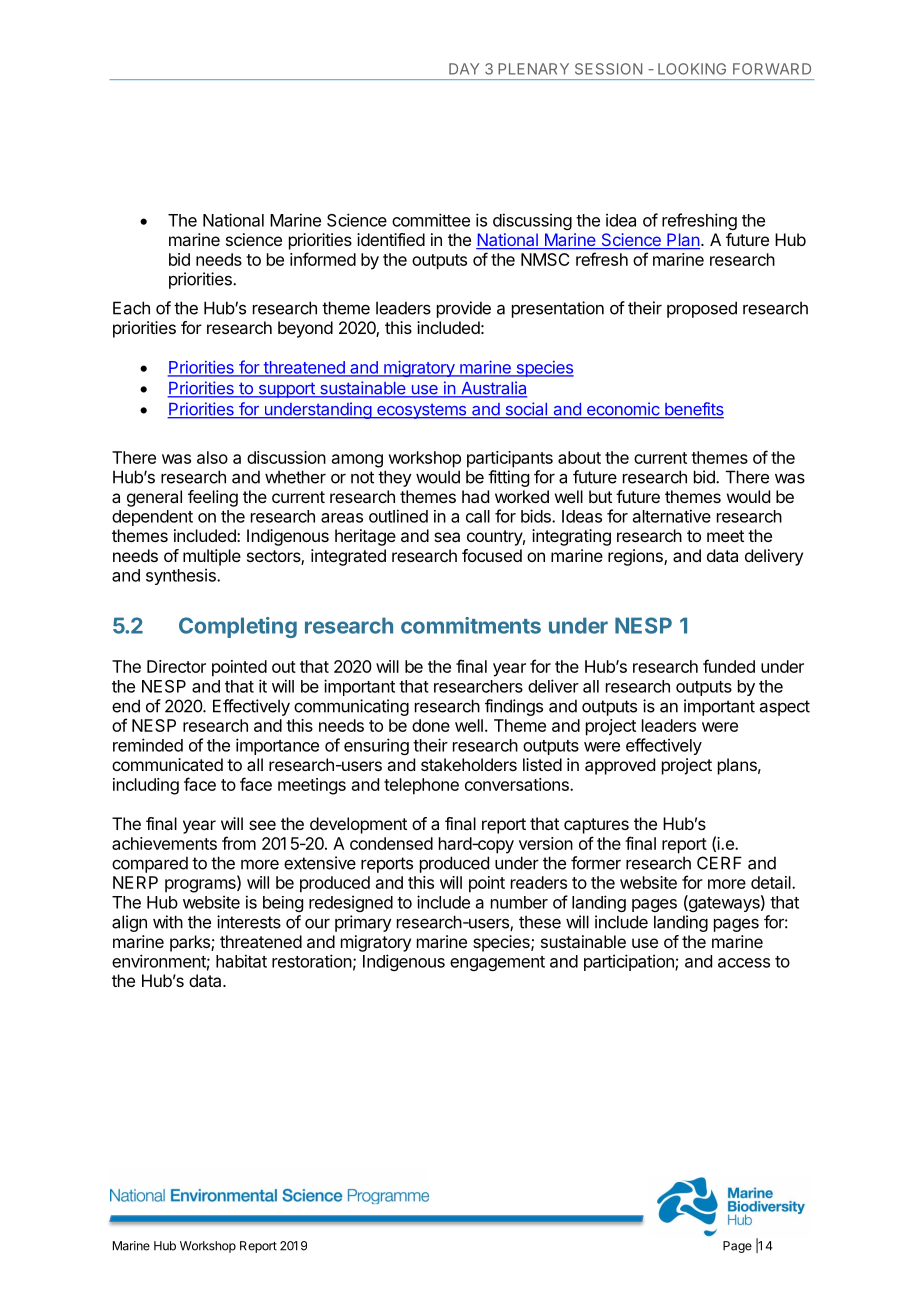 Image resolution: width=924 pixels, height=1308 pixels. I want to click on DAY, so click(464, 69).
